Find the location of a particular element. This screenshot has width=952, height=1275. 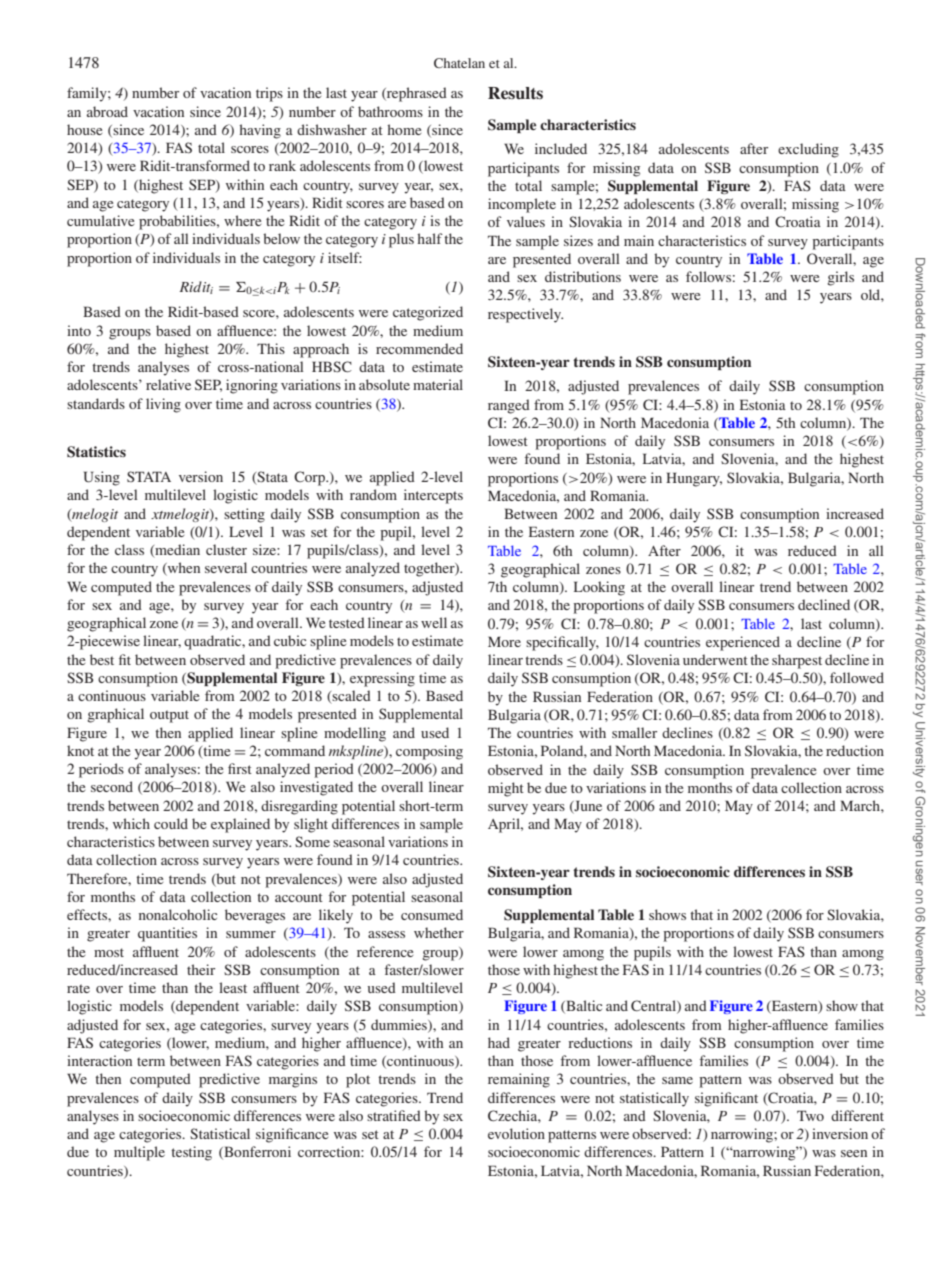

experienced is located at coordinates (743, 643).
